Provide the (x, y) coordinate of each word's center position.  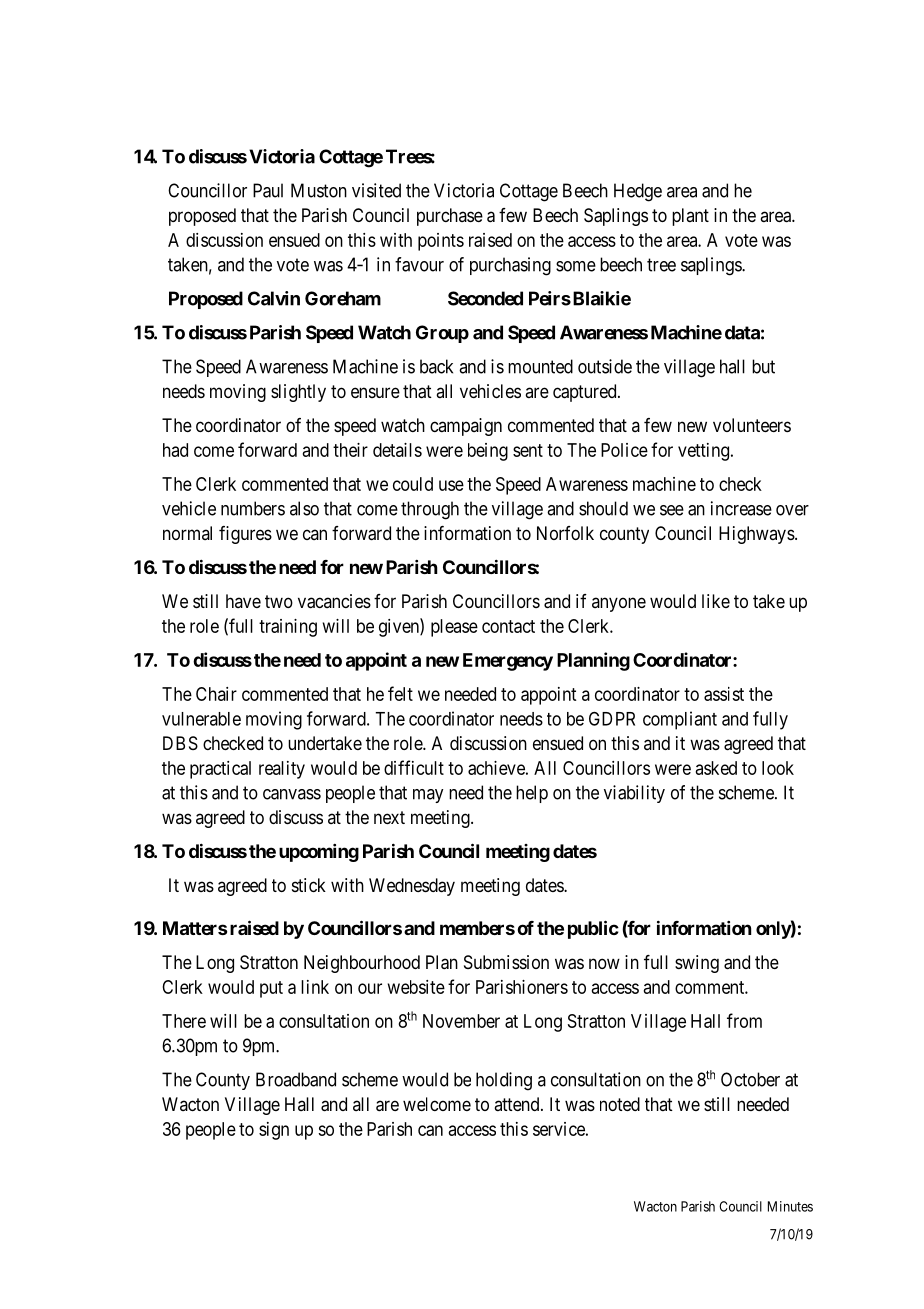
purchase (450, 217)
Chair (216, 694)
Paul (268, 190)
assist (724, 694)
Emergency (508, 662)
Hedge (638, 192)
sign (274, 1131)
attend (518, 1104)
